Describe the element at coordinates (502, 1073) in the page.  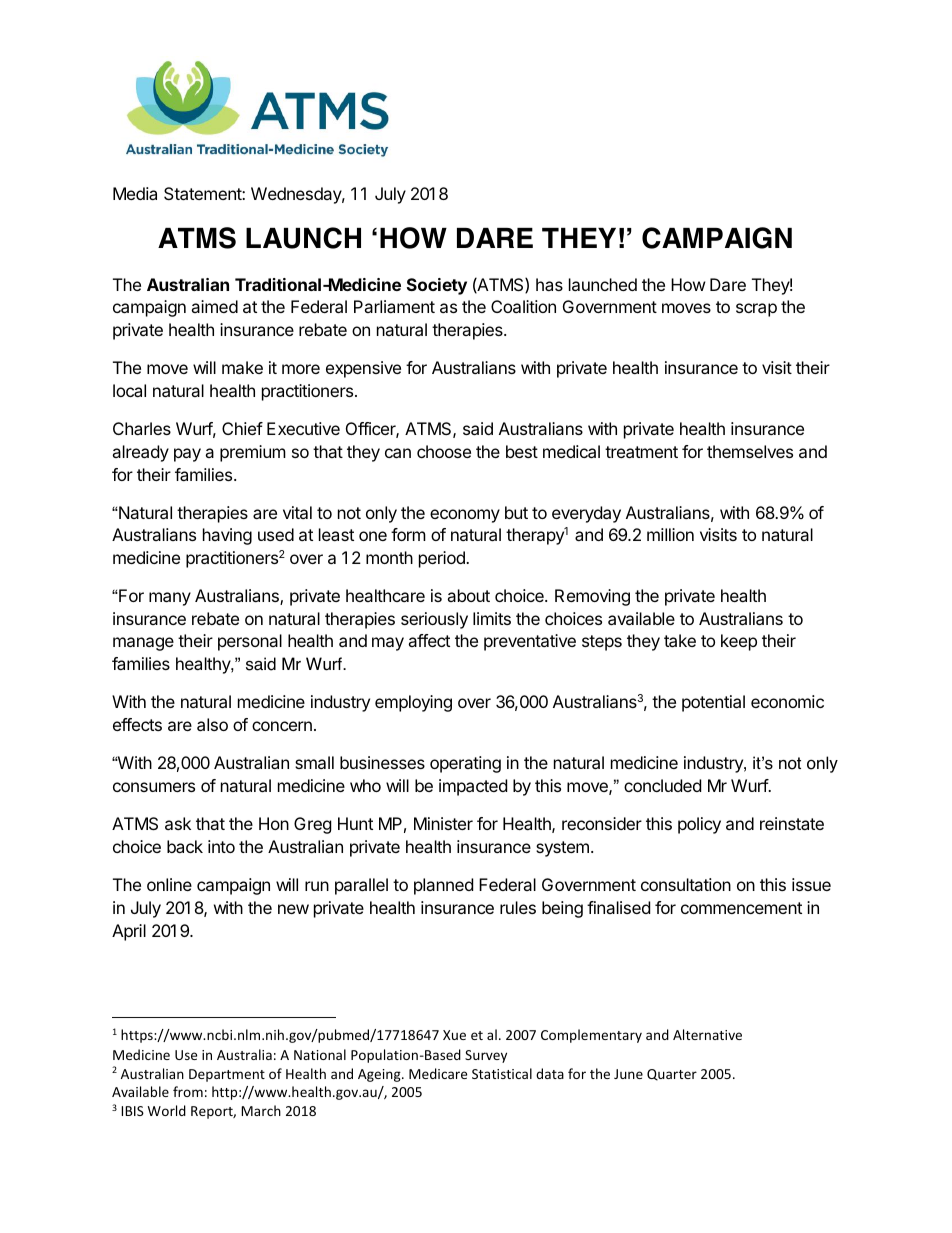
I see `Statistical` at that location.
